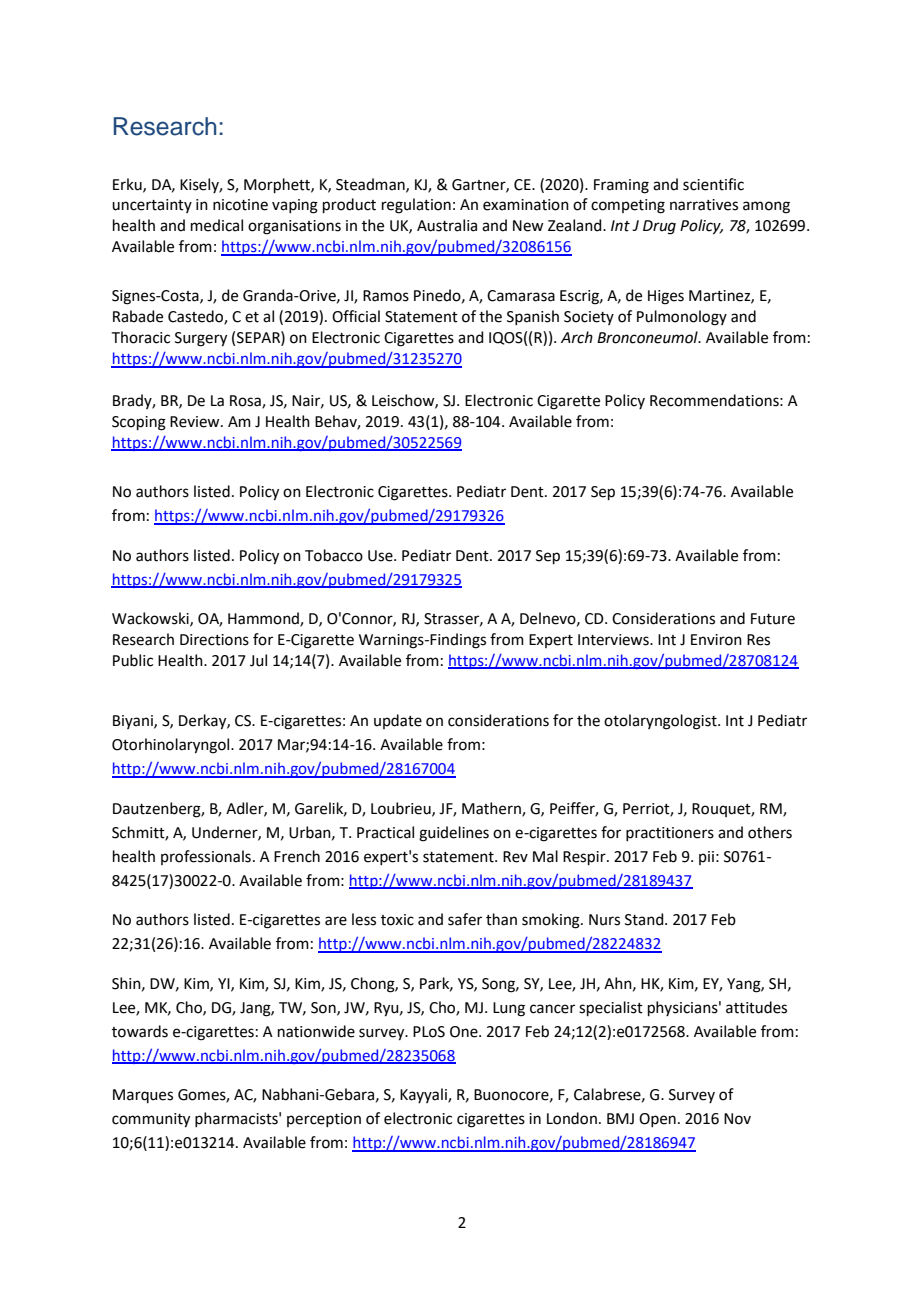  Describe the element at coordinates (217, 225) in the screenshot. I see `medical` at that location.
